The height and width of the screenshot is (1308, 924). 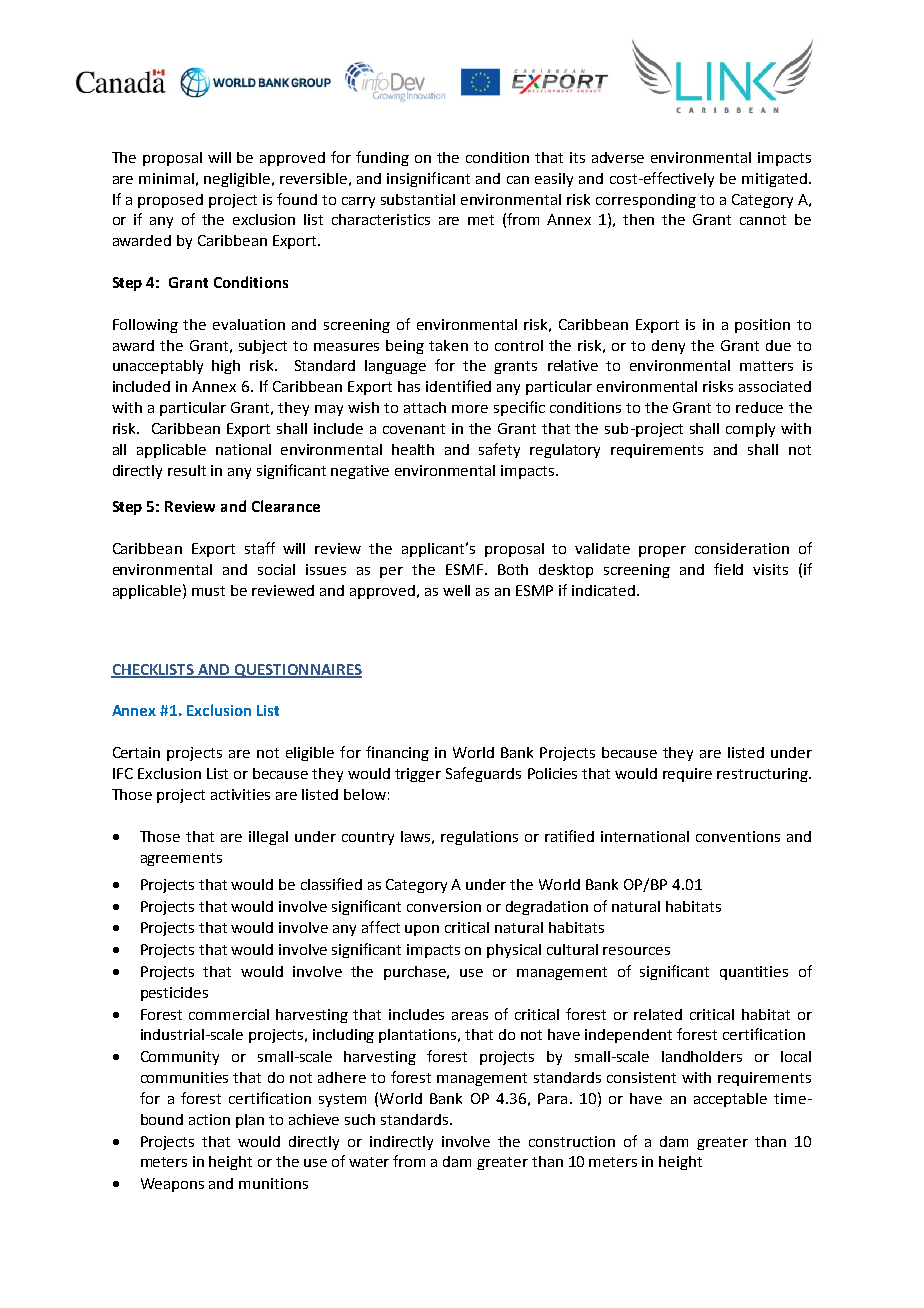 What do you see at coordinates (187, 470) in the screenshot?
I see `result` at bounding box center [187, 470].
